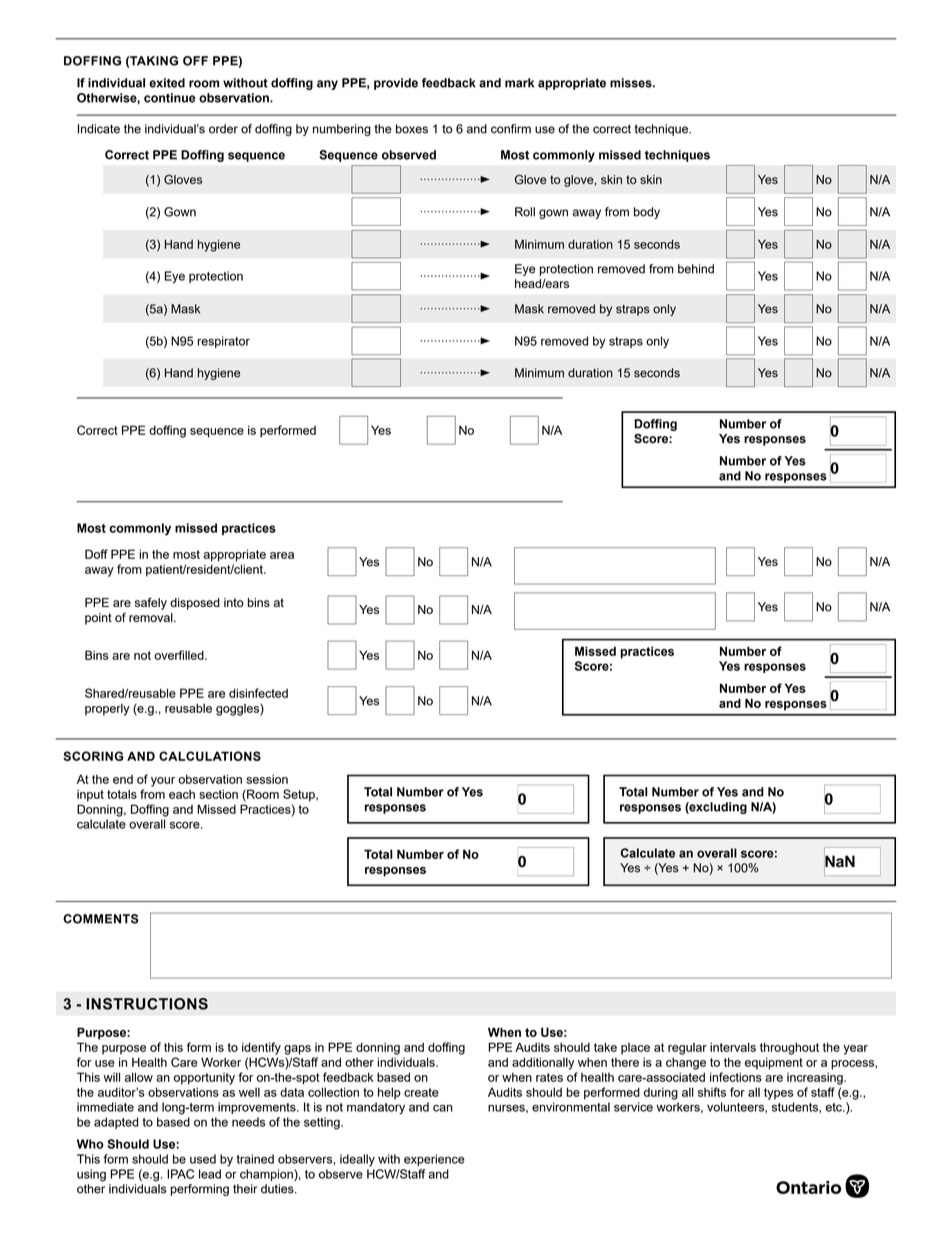  I want to click on continue, so click(169, 98).
